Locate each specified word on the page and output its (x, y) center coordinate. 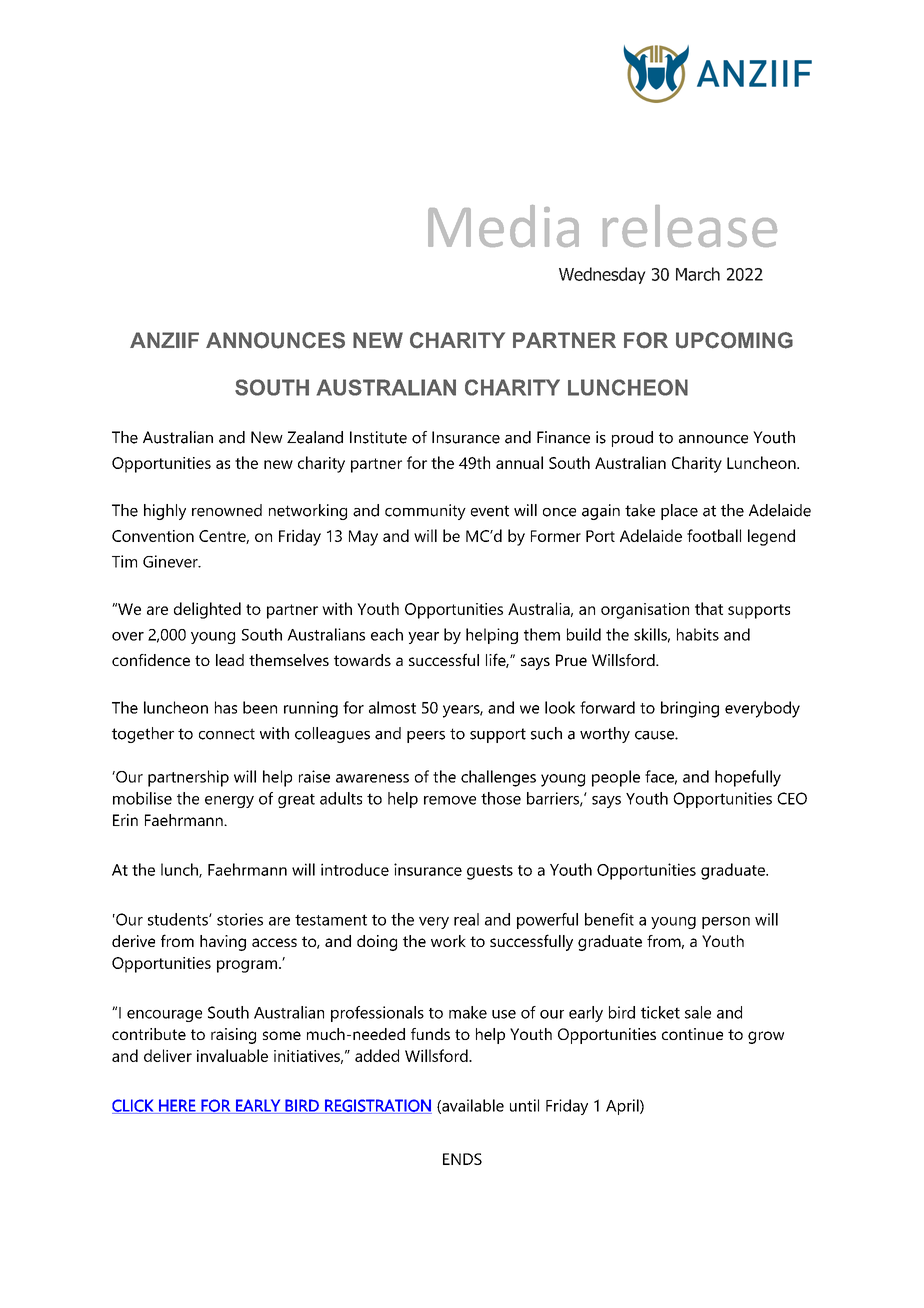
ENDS (462, 1159)
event (490, 511)
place (679, 512)
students (179, 919)
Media (503, 226)
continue (692, 1034)
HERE (177, 1106)
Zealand (315, 437)
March (698, 274)
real (466, 919)
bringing (690, 709)
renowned (227, 510)
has (226, 707)
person (726, 923)
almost (392, 707)
